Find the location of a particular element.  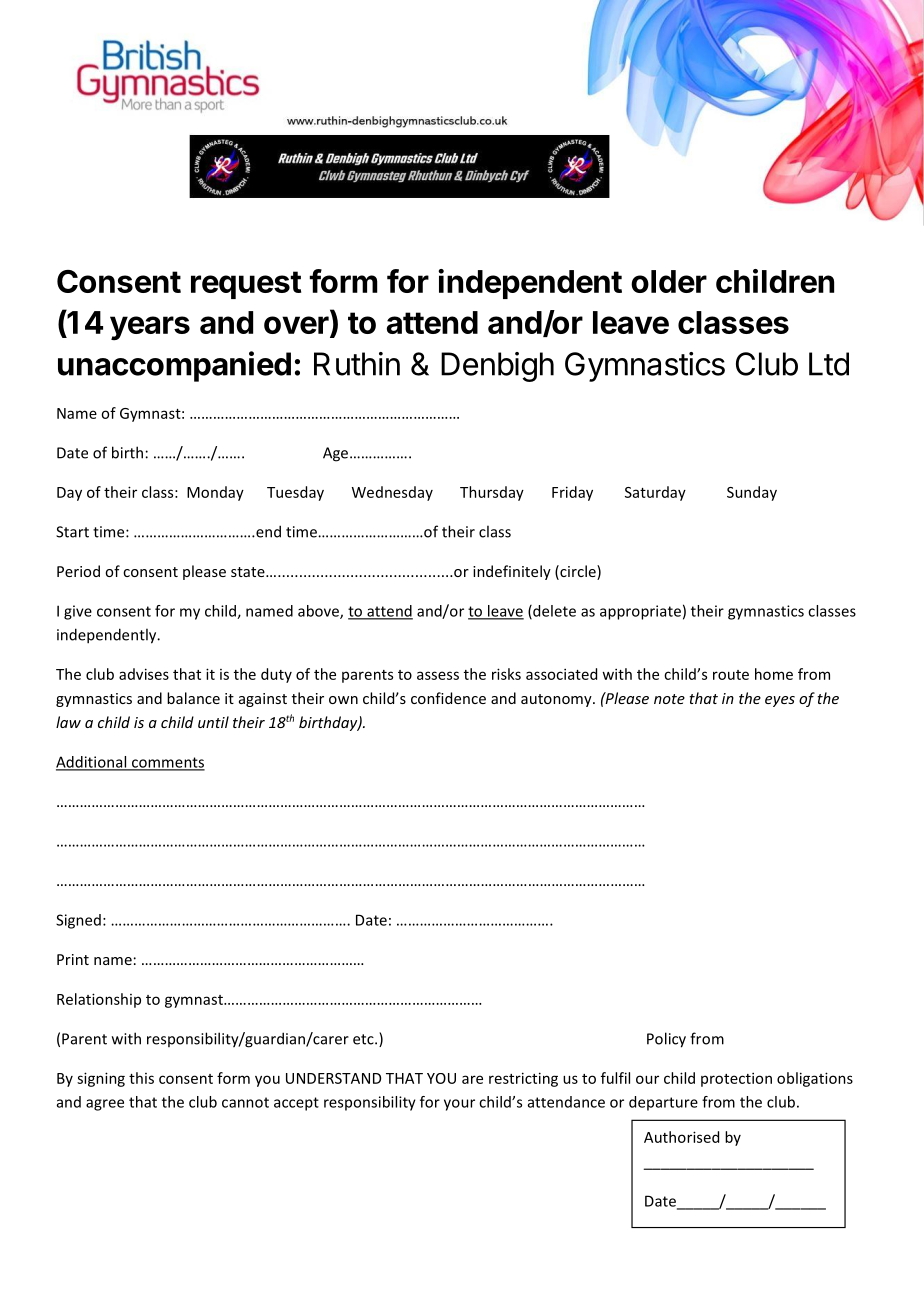

older is located at coordinates (669, 281).
